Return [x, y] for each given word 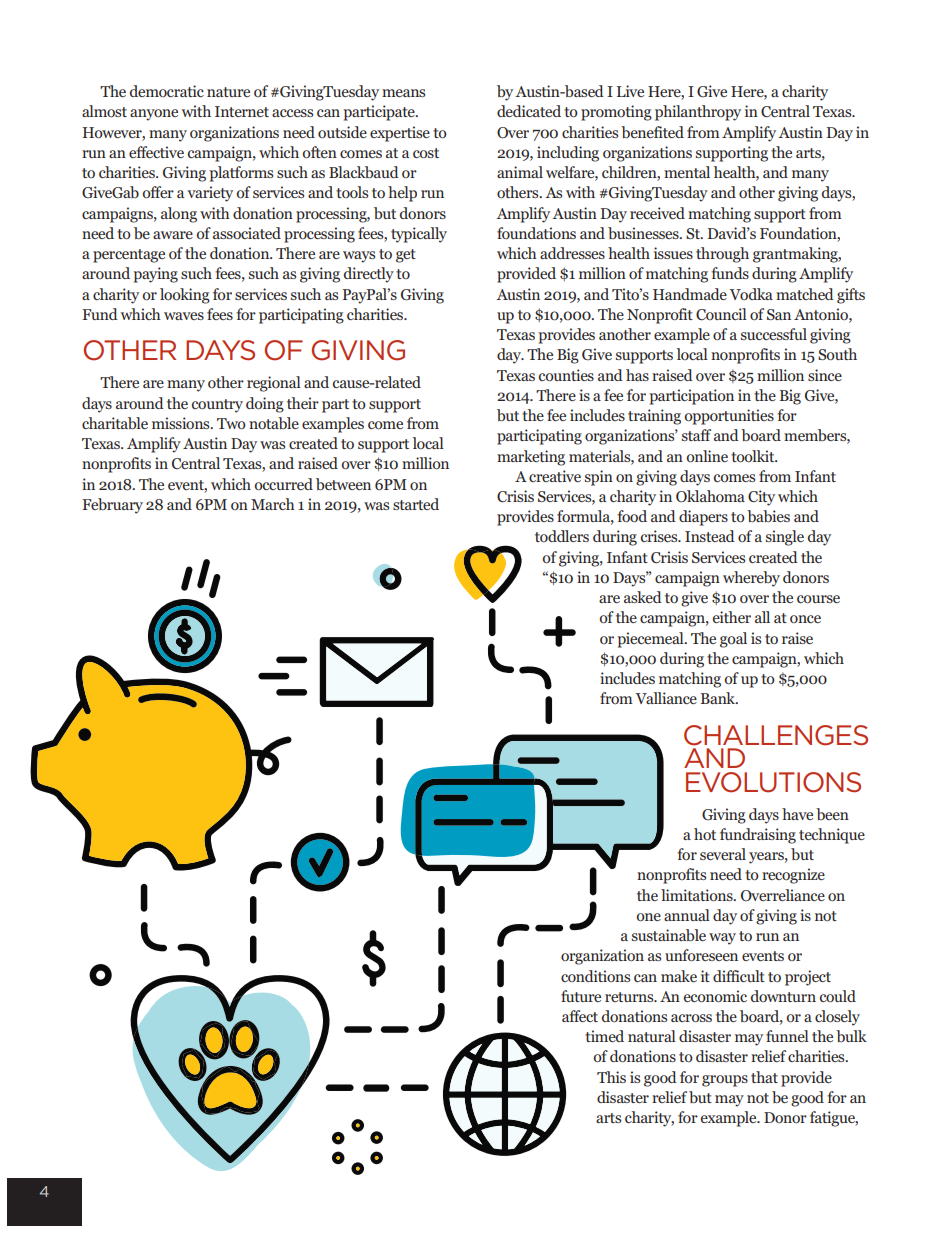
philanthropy [698, 113]
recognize [793, 876]
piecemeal [652, 640]
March [273, 504]
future [581, 996]
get [406, 256]
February [112, 506]
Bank [719, 698]
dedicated [529, 111]
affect [580, 1016]
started [416, 504]
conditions [595, 976]
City [761, 498]
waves [184, 316]
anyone [154, 115]
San [779, 314]
